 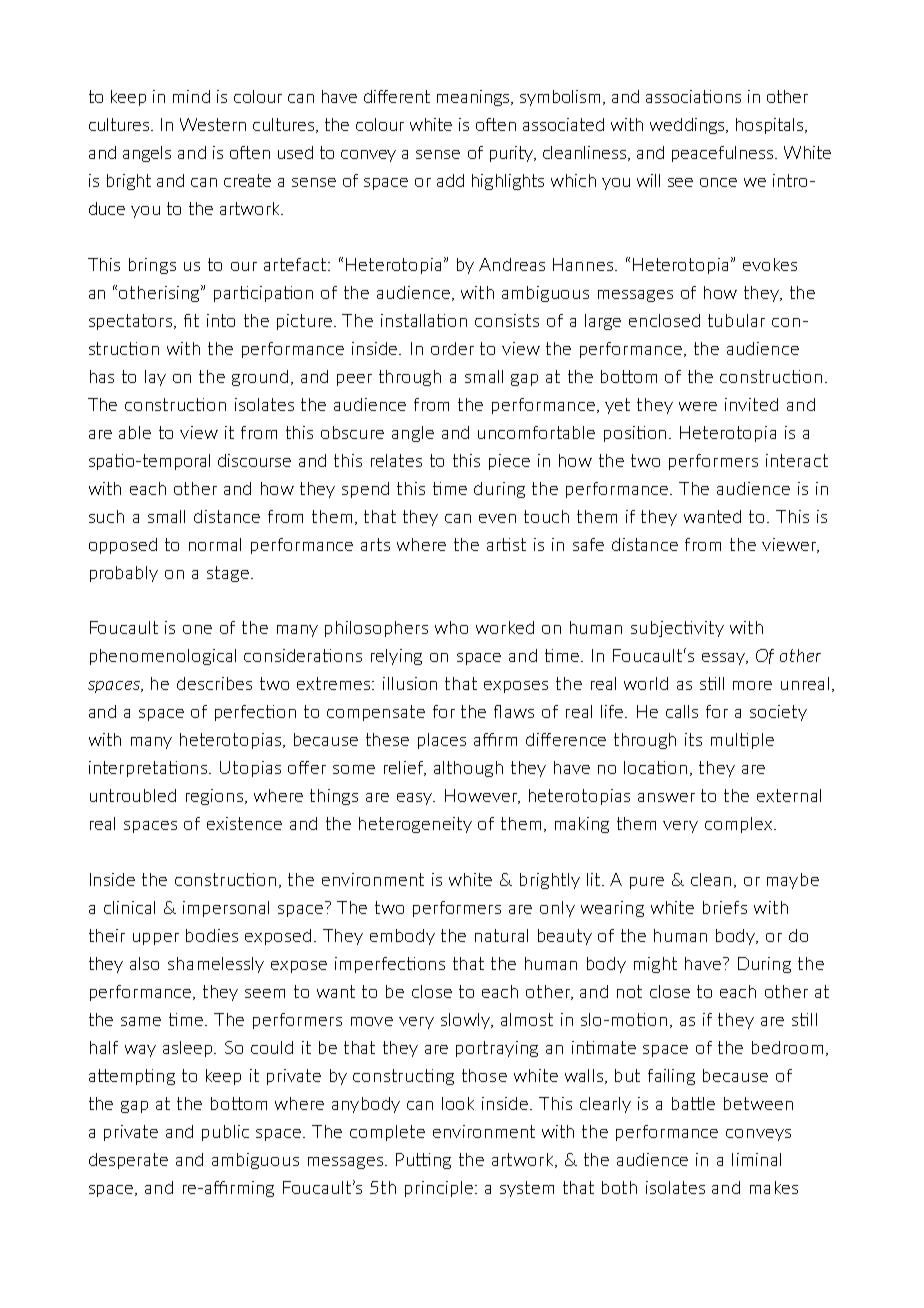 What do you see at coordinates (214, 797) in the screenshot?
I see `regions` at bounding box center [214, 797].
